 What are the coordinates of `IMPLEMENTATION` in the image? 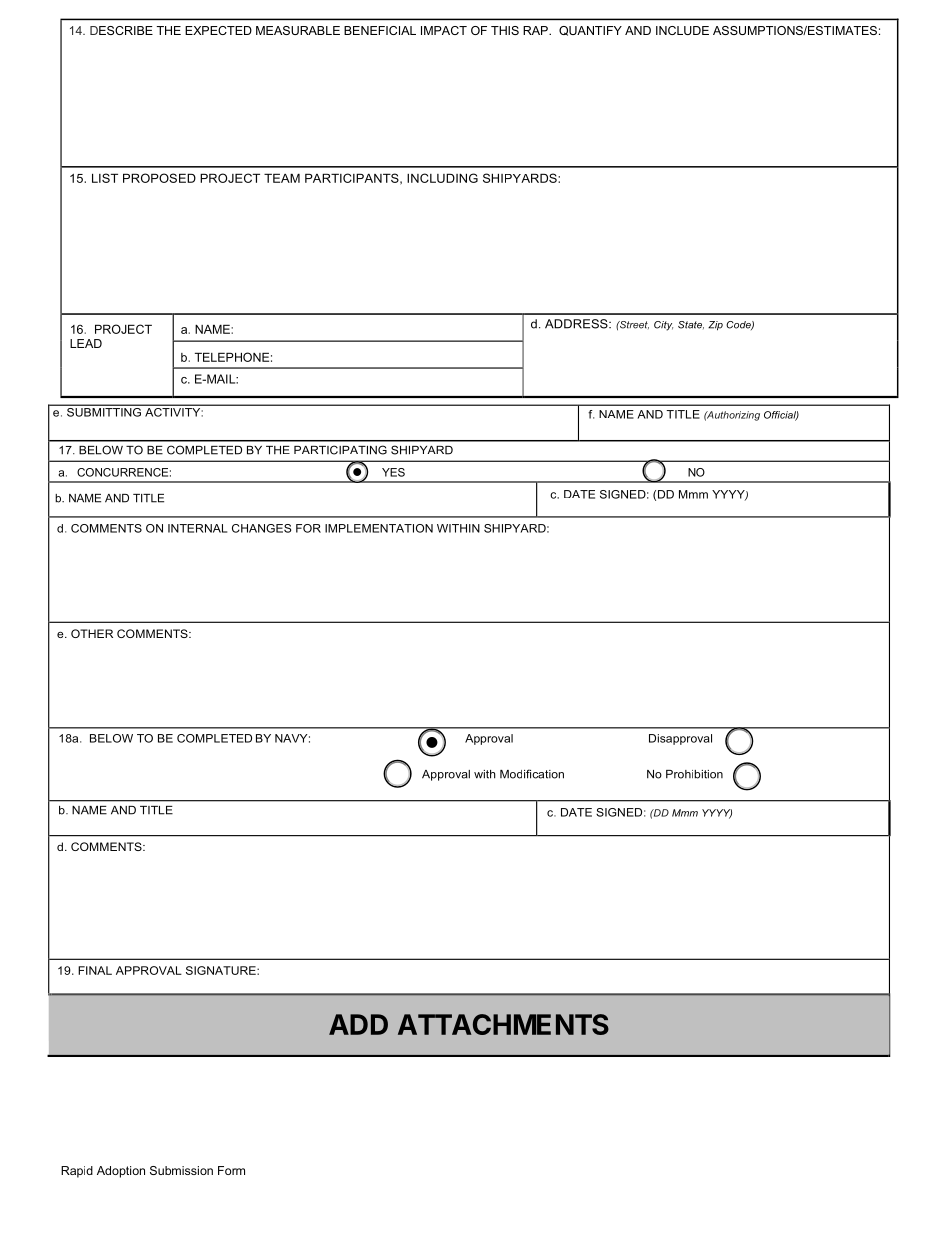 It's located at (379, 528).
